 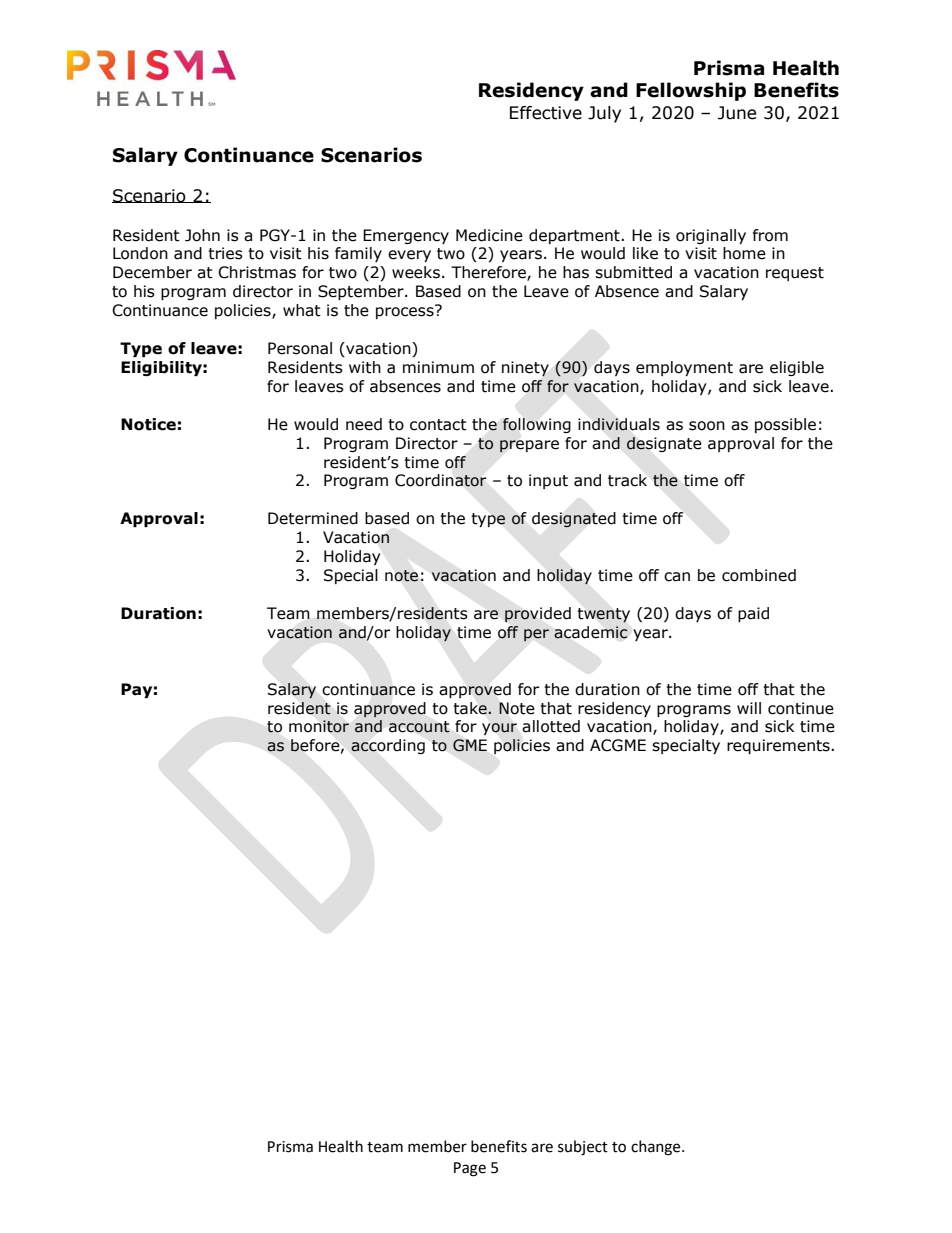 What do you see at coordinates (737, 113) in the page?
I see `June` at bounding box center [737, 113].
